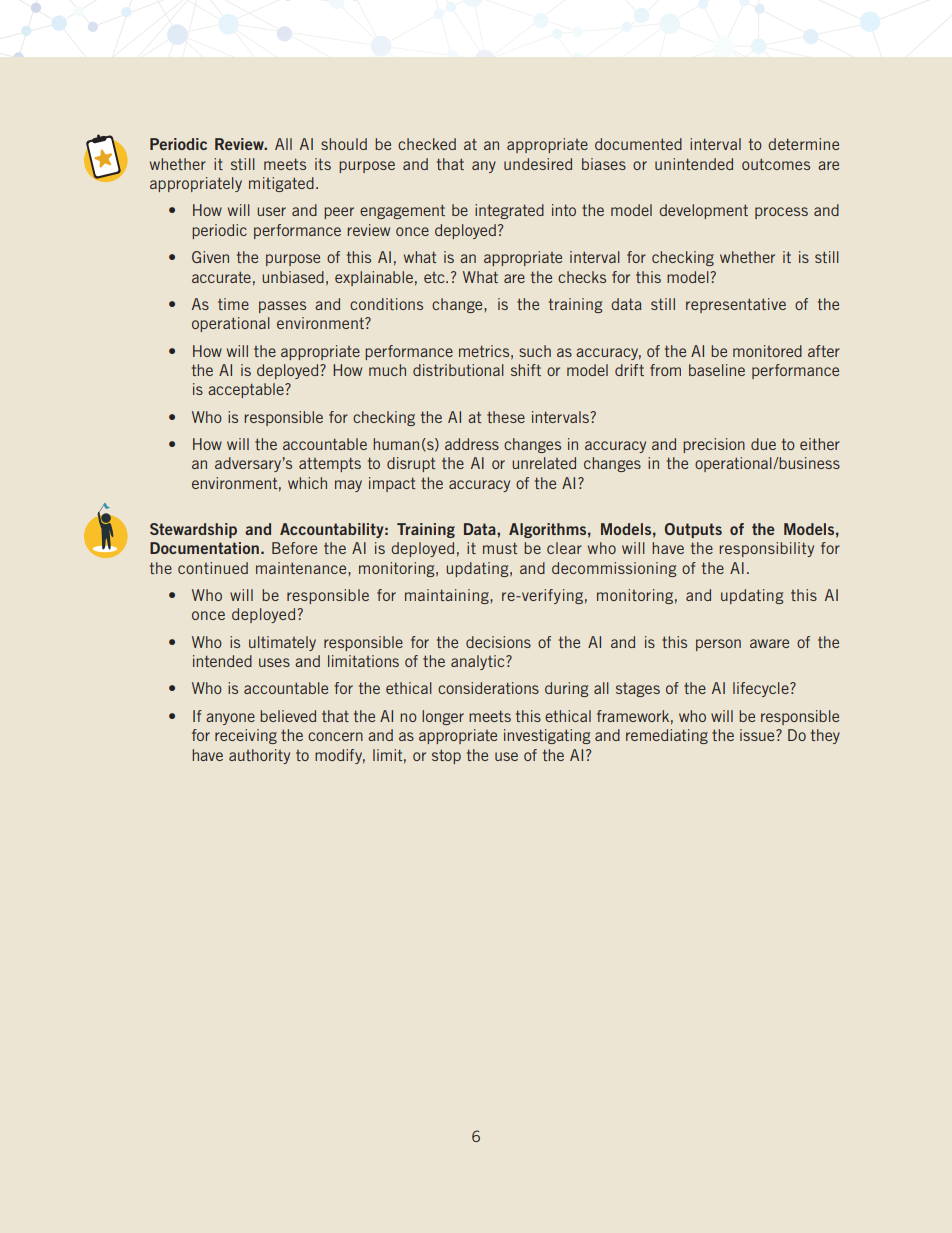 This document has width=952, height=1233. I want to click on monitored, so click(767, 351).
